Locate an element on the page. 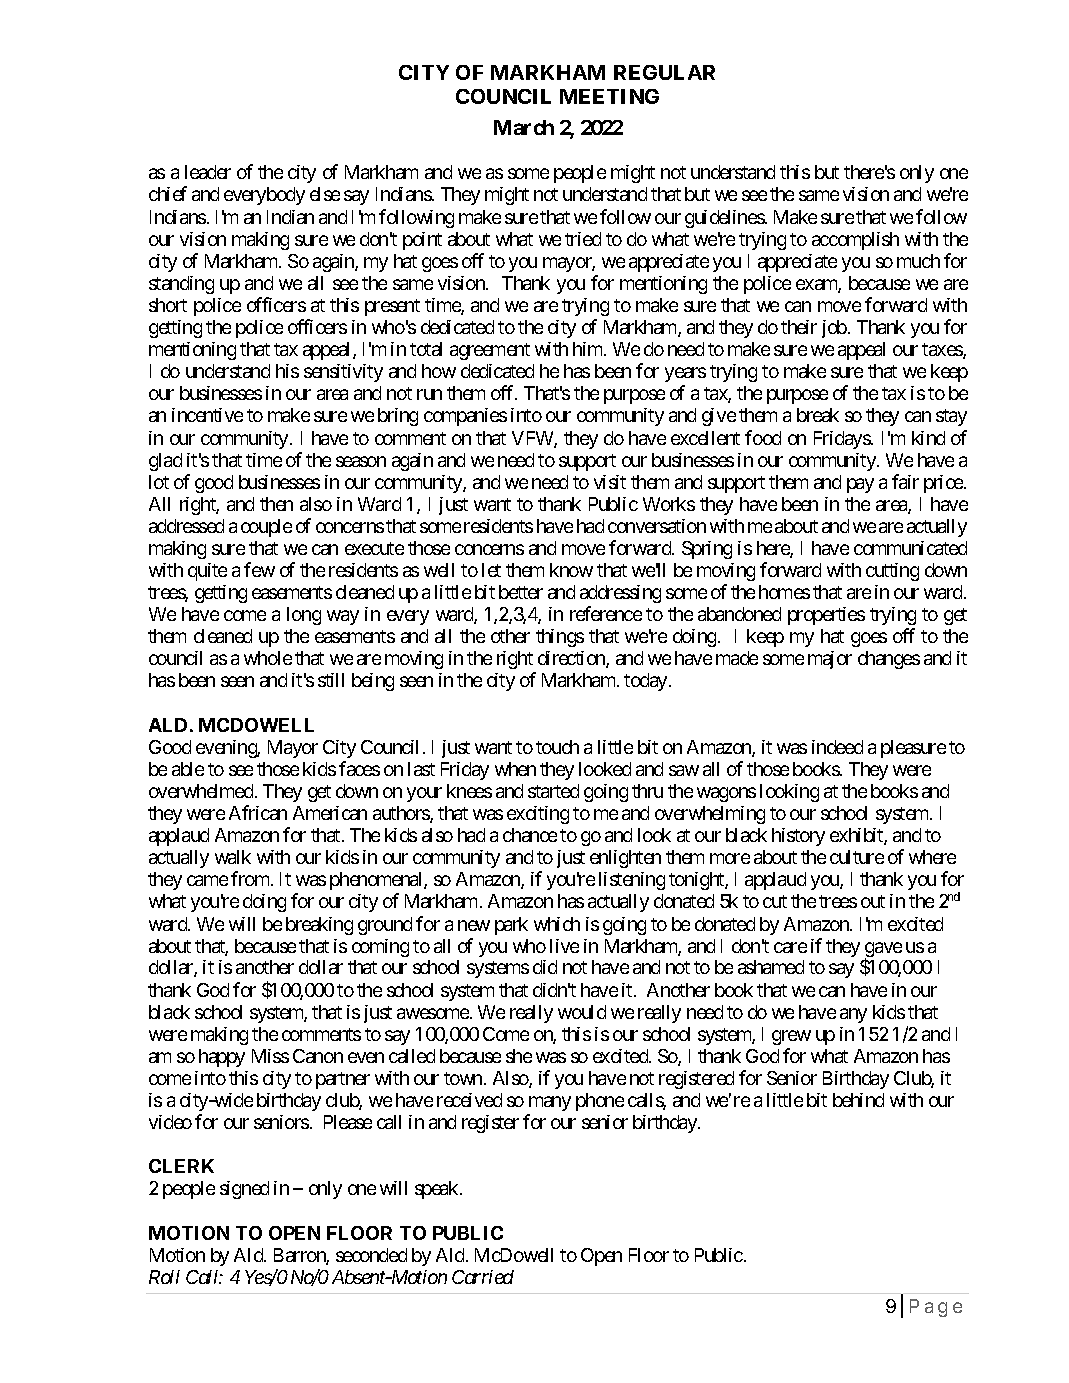 The height and width of the document is (1383, 1069). leader is located at coordinates (208, 172).
